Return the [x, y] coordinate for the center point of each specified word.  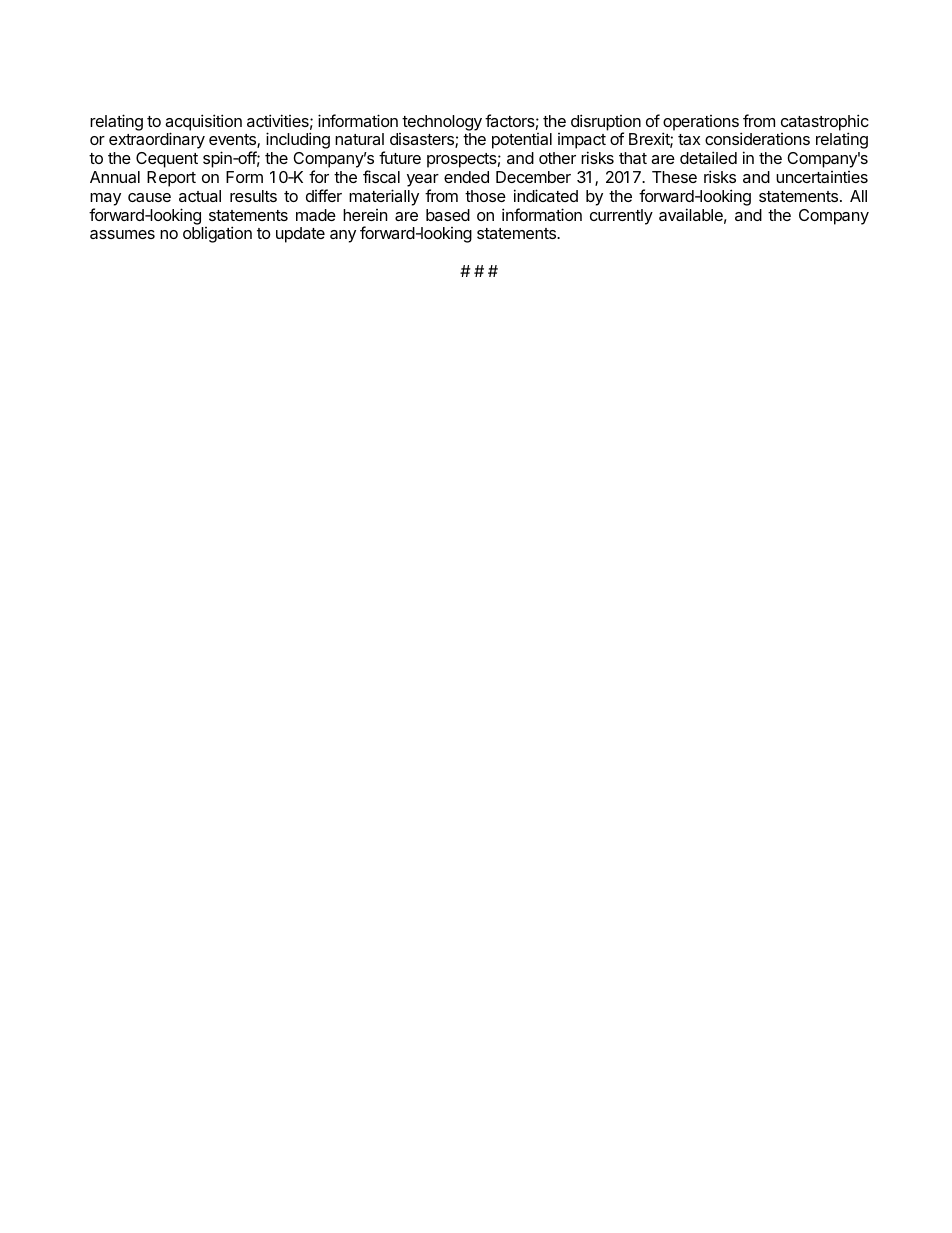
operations [701, 124]
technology [442, 123]
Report [171, 179]
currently [621, 217]
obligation [217, 234]
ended [466, 177]
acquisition [203, 123]
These [674, 177]
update [300, 235]
